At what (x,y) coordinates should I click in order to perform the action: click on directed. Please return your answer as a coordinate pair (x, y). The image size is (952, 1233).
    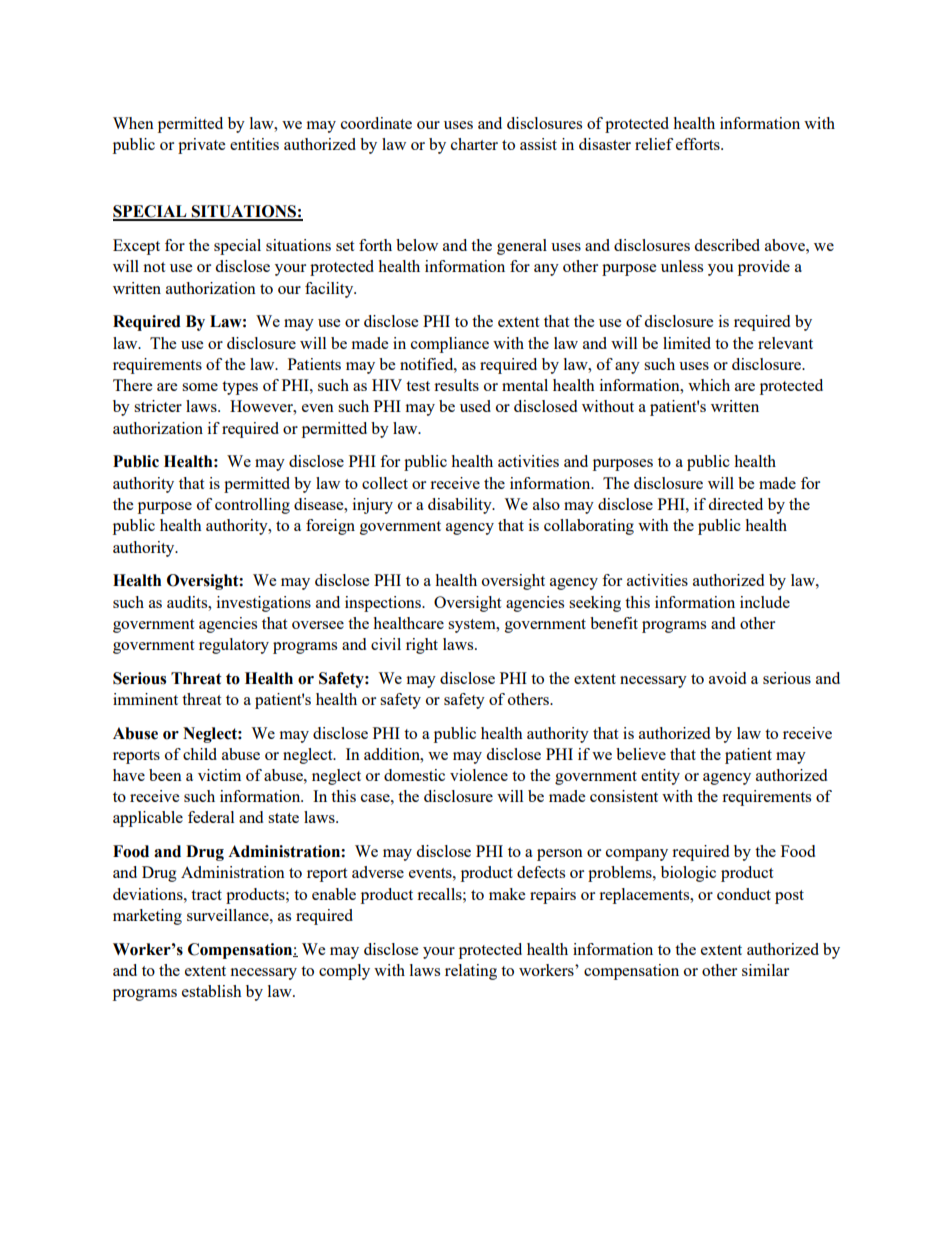
    Looking at the image, I should click on (735, 504).
